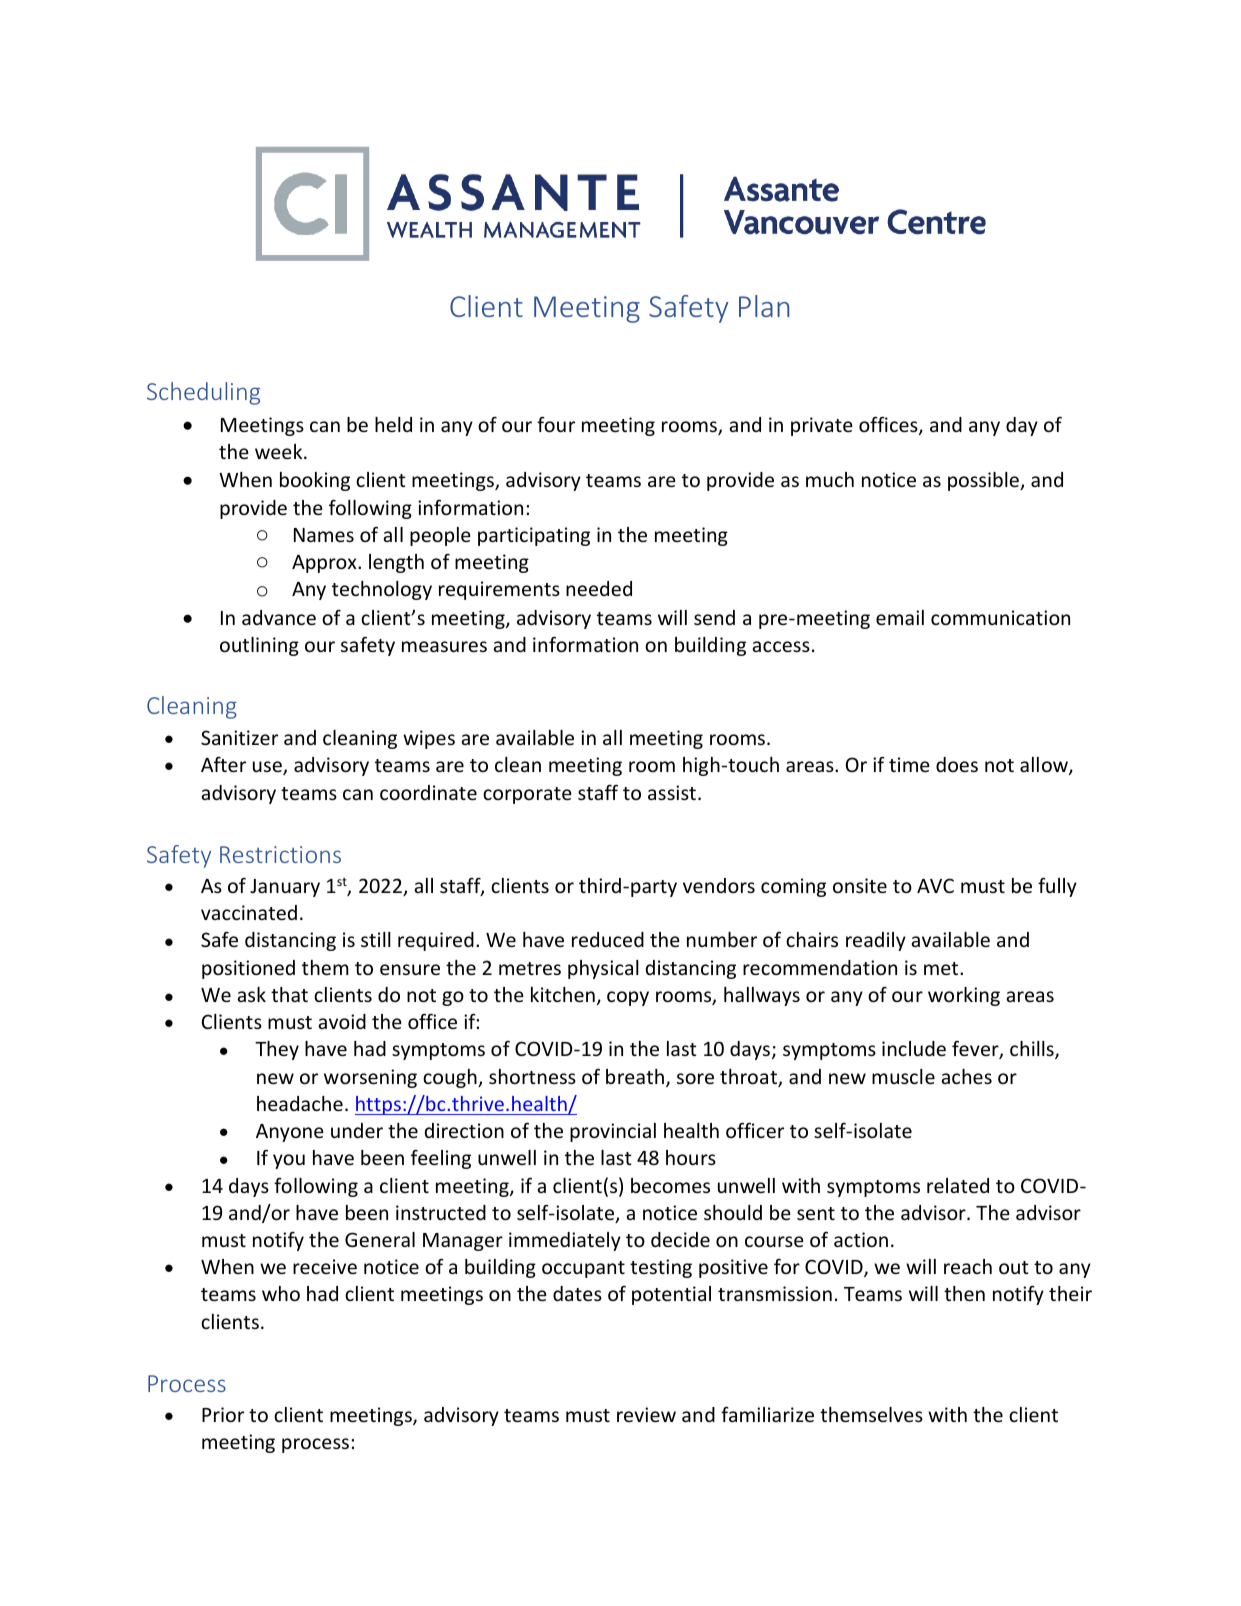 The height and width of the page is (1606, 1241). What do you see at coordinates (280, 854) in the page?
I see `Restrictions` at bounding box center [280, 854].
